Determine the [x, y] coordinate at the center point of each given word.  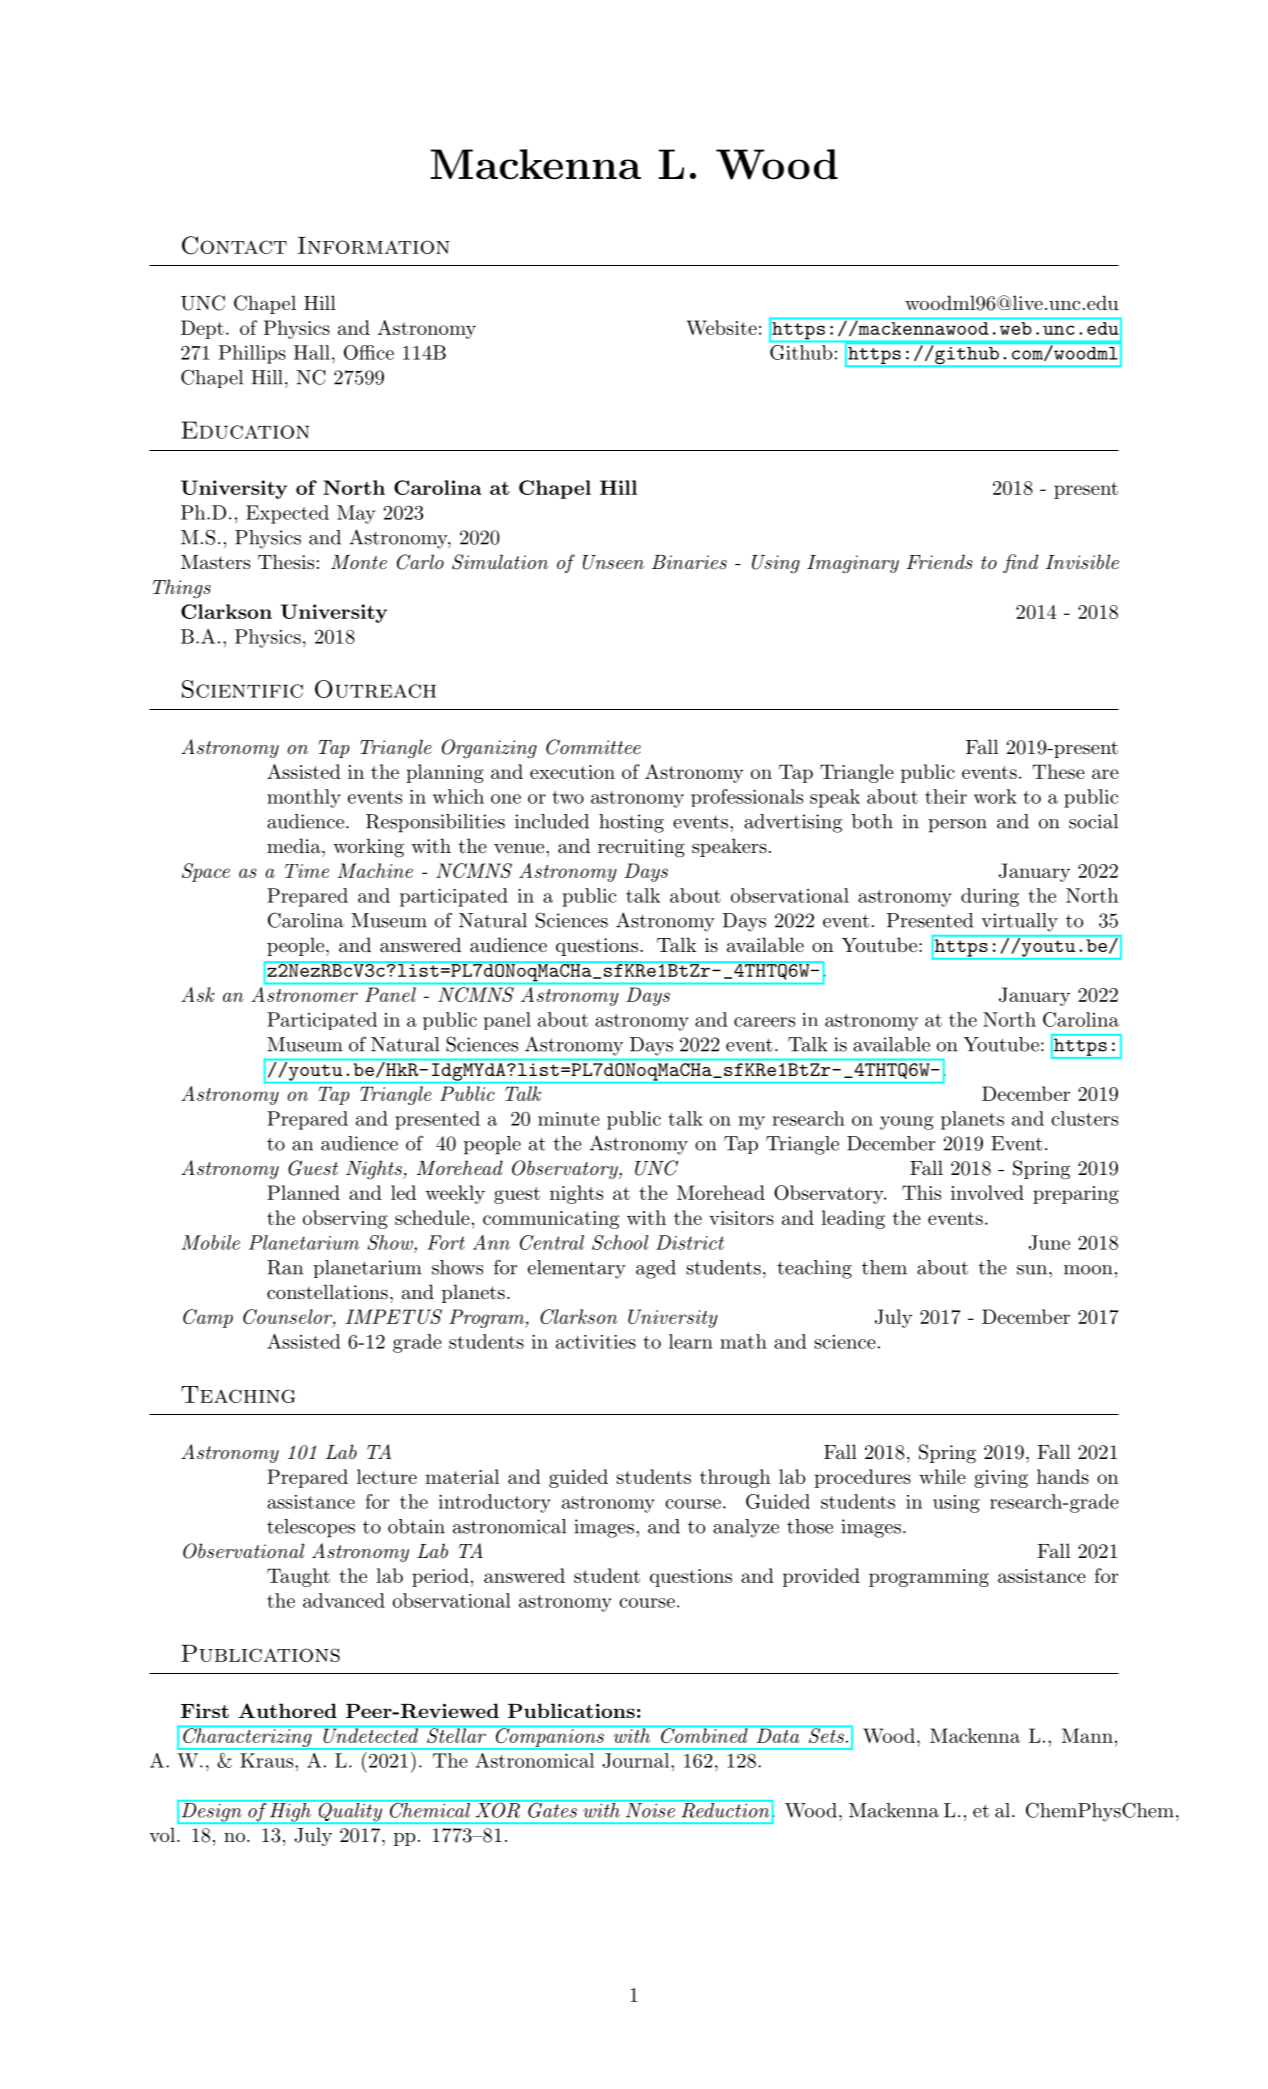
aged [656, 1269]
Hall [312, 352]
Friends [939, 561]
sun [1032, 1270]
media [295, 846]
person [957, 826]
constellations [327, 1292]
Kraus [266, 1760]
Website [721, 327]
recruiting [641, 848]
